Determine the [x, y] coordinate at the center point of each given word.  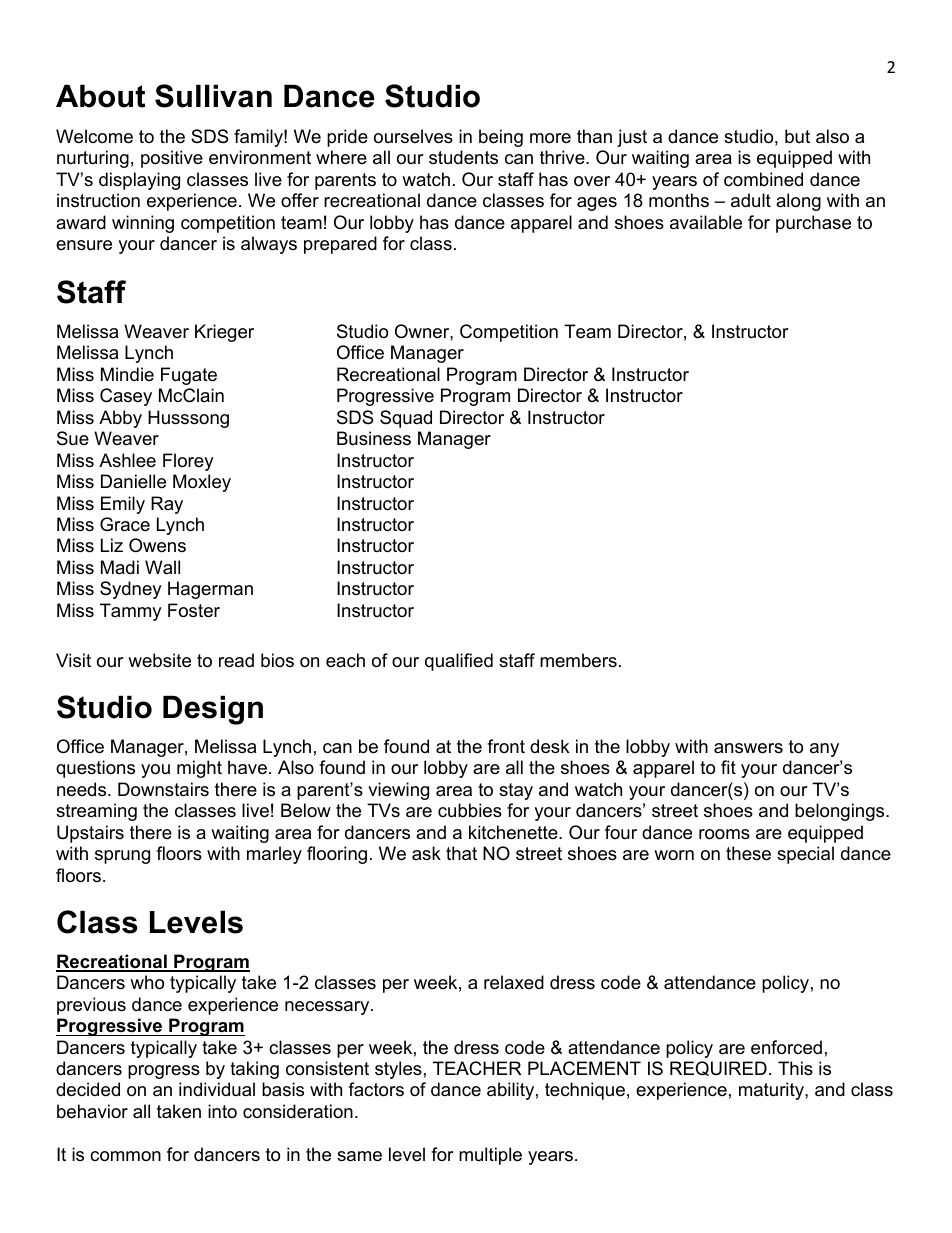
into [222, 1111]
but [797, 136]
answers [748, 748]
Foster [194, 610]
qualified [459, 662]
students [463, 157]
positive [172, 159]
